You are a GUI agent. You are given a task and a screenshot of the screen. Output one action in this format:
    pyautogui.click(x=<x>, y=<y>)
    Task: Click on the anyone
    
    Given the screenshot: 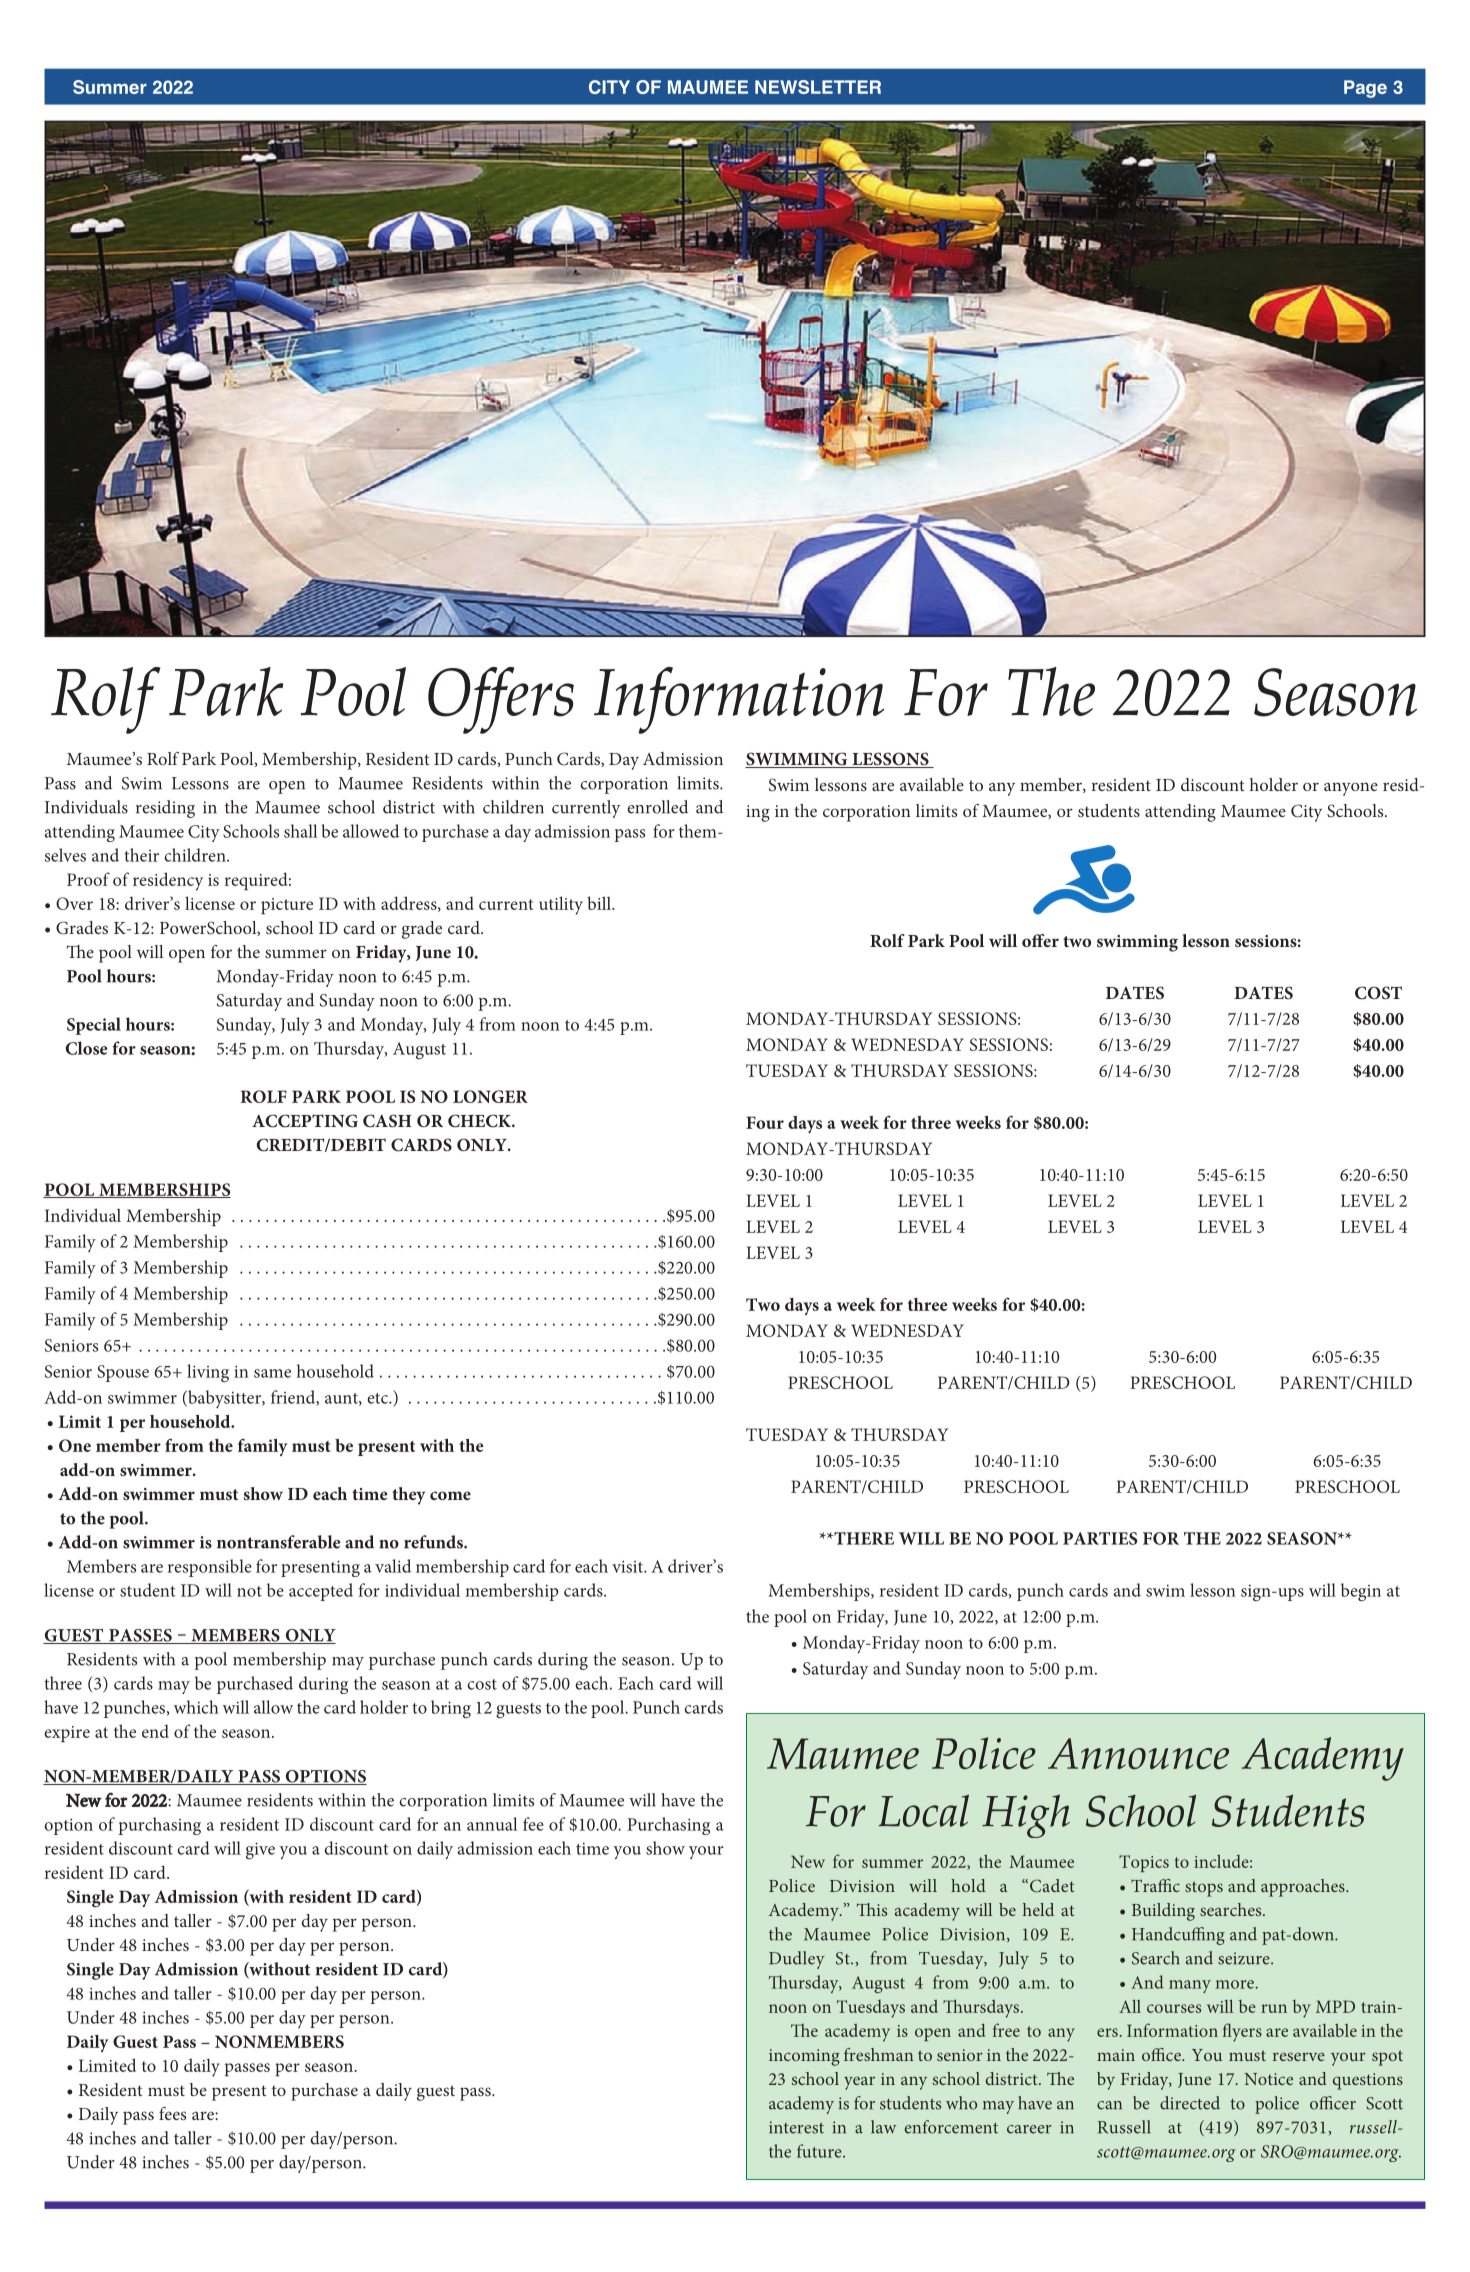 What is the action you would take?
    pyautogui.click(x=1351, y=789)
